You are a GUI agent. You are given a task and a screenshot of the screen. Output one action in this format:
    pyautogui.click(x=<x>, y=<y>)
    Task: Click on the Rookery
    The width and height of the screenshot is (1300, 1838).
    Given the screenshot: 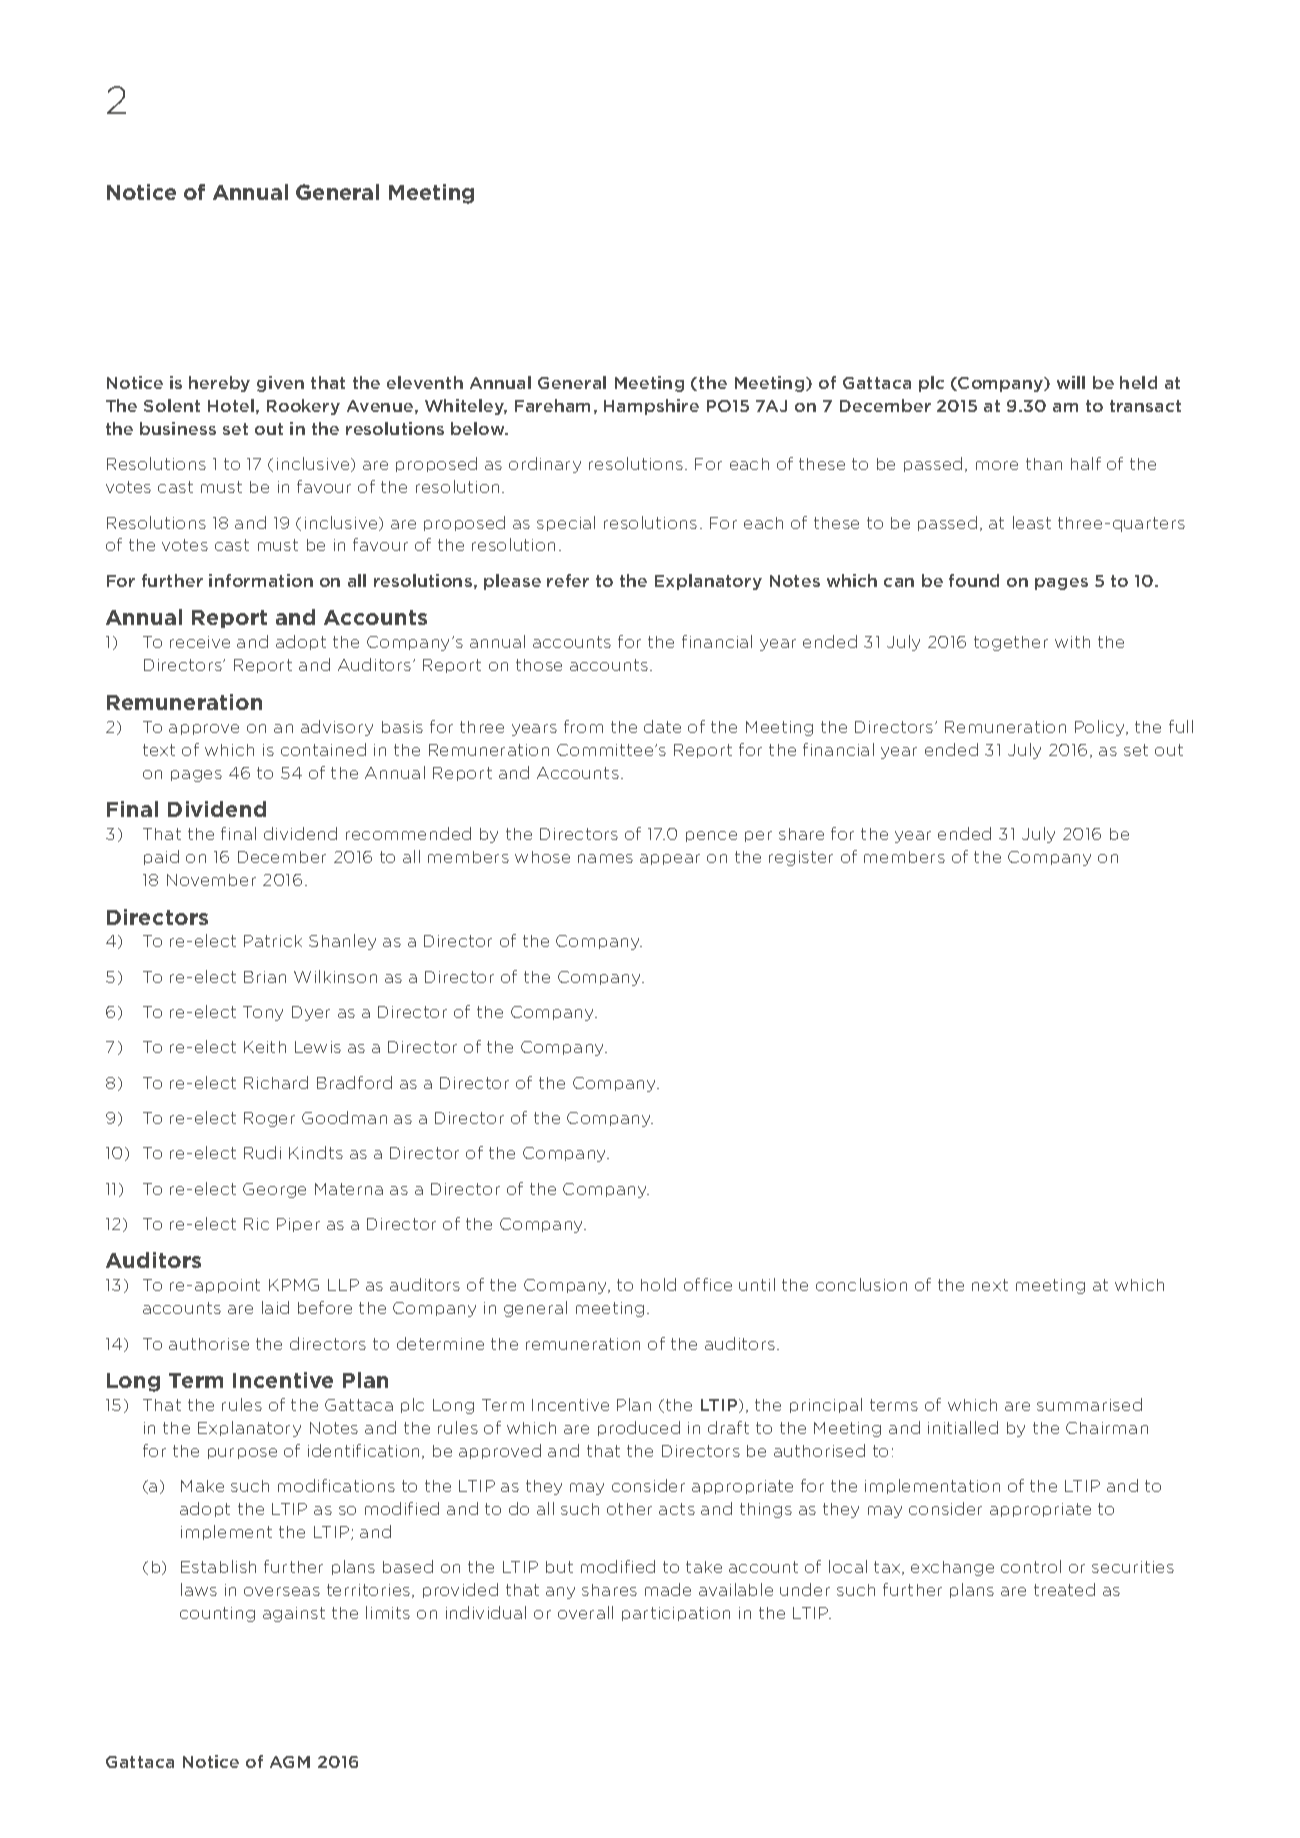 What is the action you would take?
    pyautogui.click(x=303, y=407)
